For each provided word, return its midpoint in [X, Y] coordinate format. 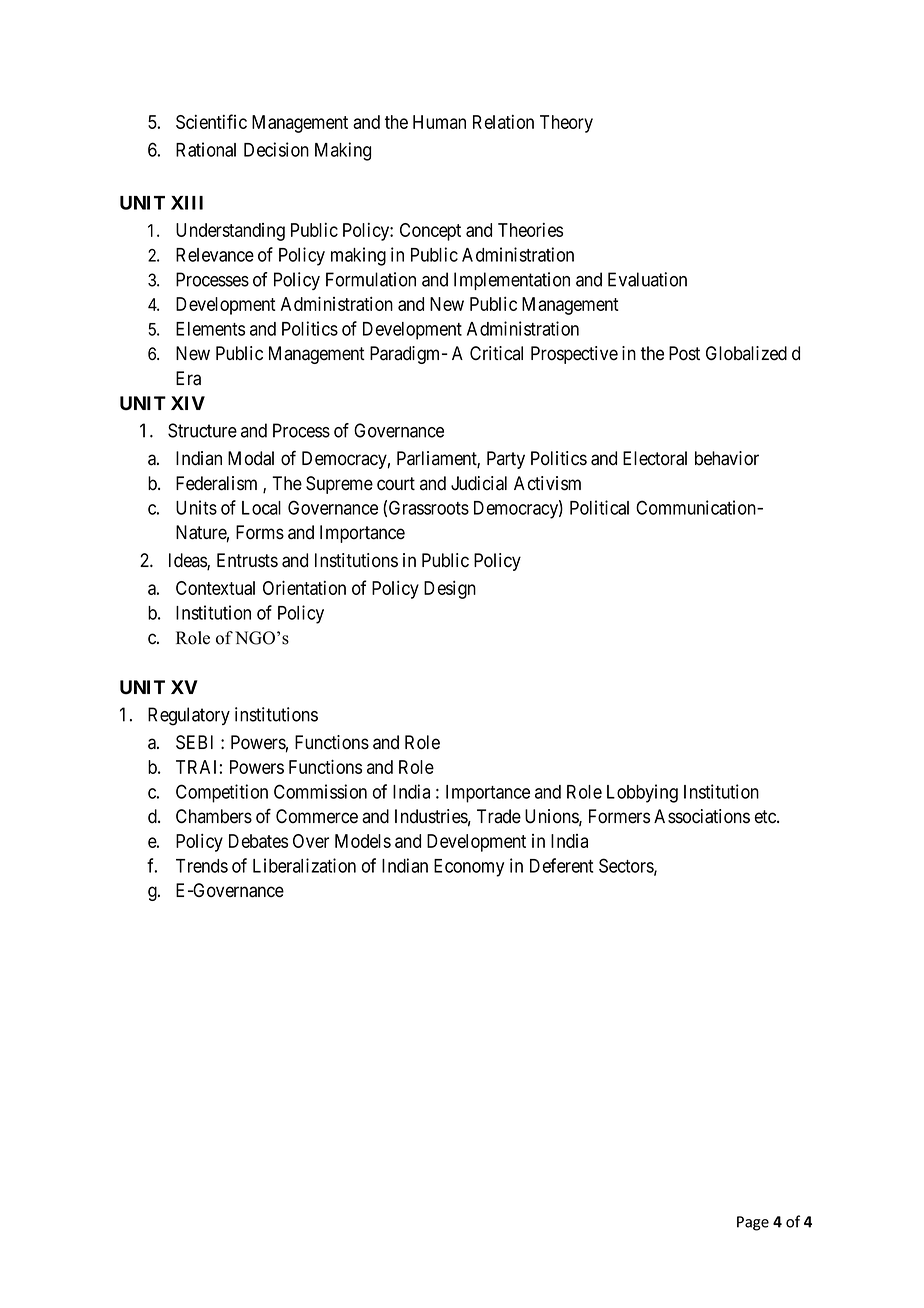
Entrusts [247, 560]
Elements [210, 329]
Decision [276, 149]
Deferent [561, 865]
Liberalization [304, 865]
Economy [469, 868]
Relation [503, 122]
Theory [566, 124]
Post [684, 353]
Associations [702, 816]
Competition [222, 793]
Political [599, 507]
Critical [496, 353]
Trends [202, 866]
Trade [499, 816]
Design [450, 590]
